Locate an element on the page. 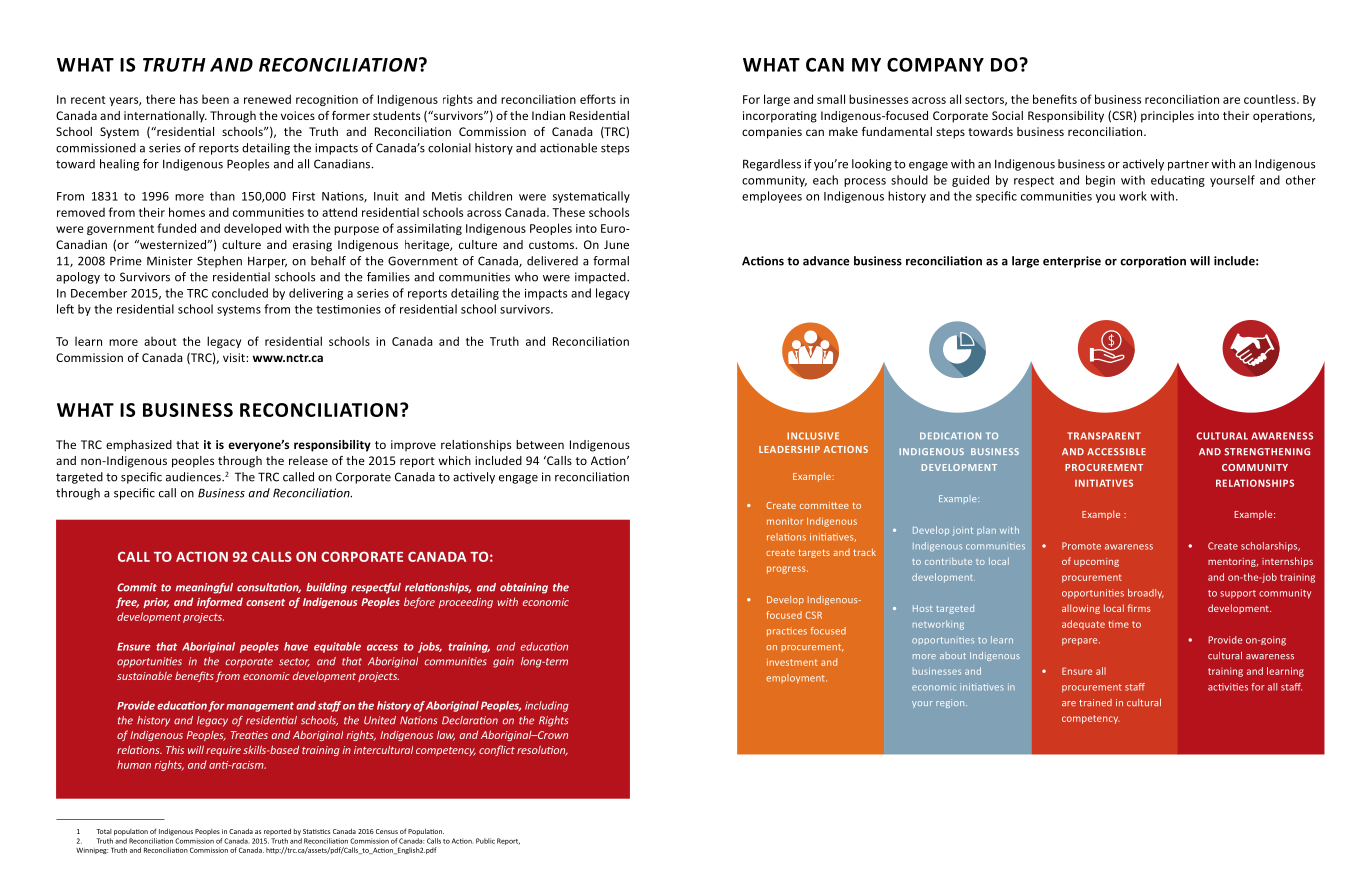  been is located at coordinates (215, 99).
